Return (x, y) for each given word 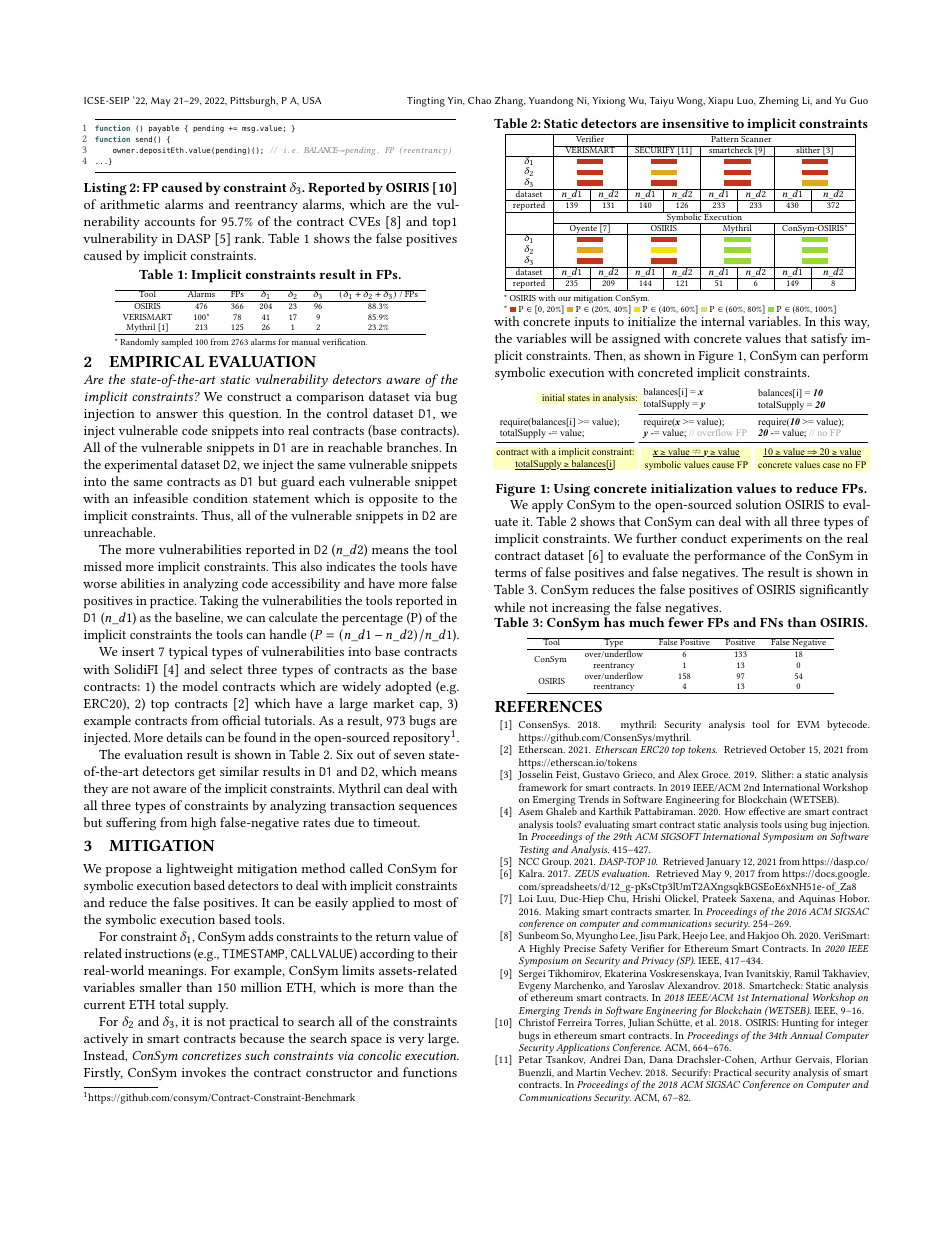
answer (177, 415)
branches (414, 447)
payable (164, 129)
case (831, 465)
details (184, 737)
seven (409, 756)
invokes (204, 1072)
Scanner (757, 138)
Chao (479, 100)
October (787, 749)
